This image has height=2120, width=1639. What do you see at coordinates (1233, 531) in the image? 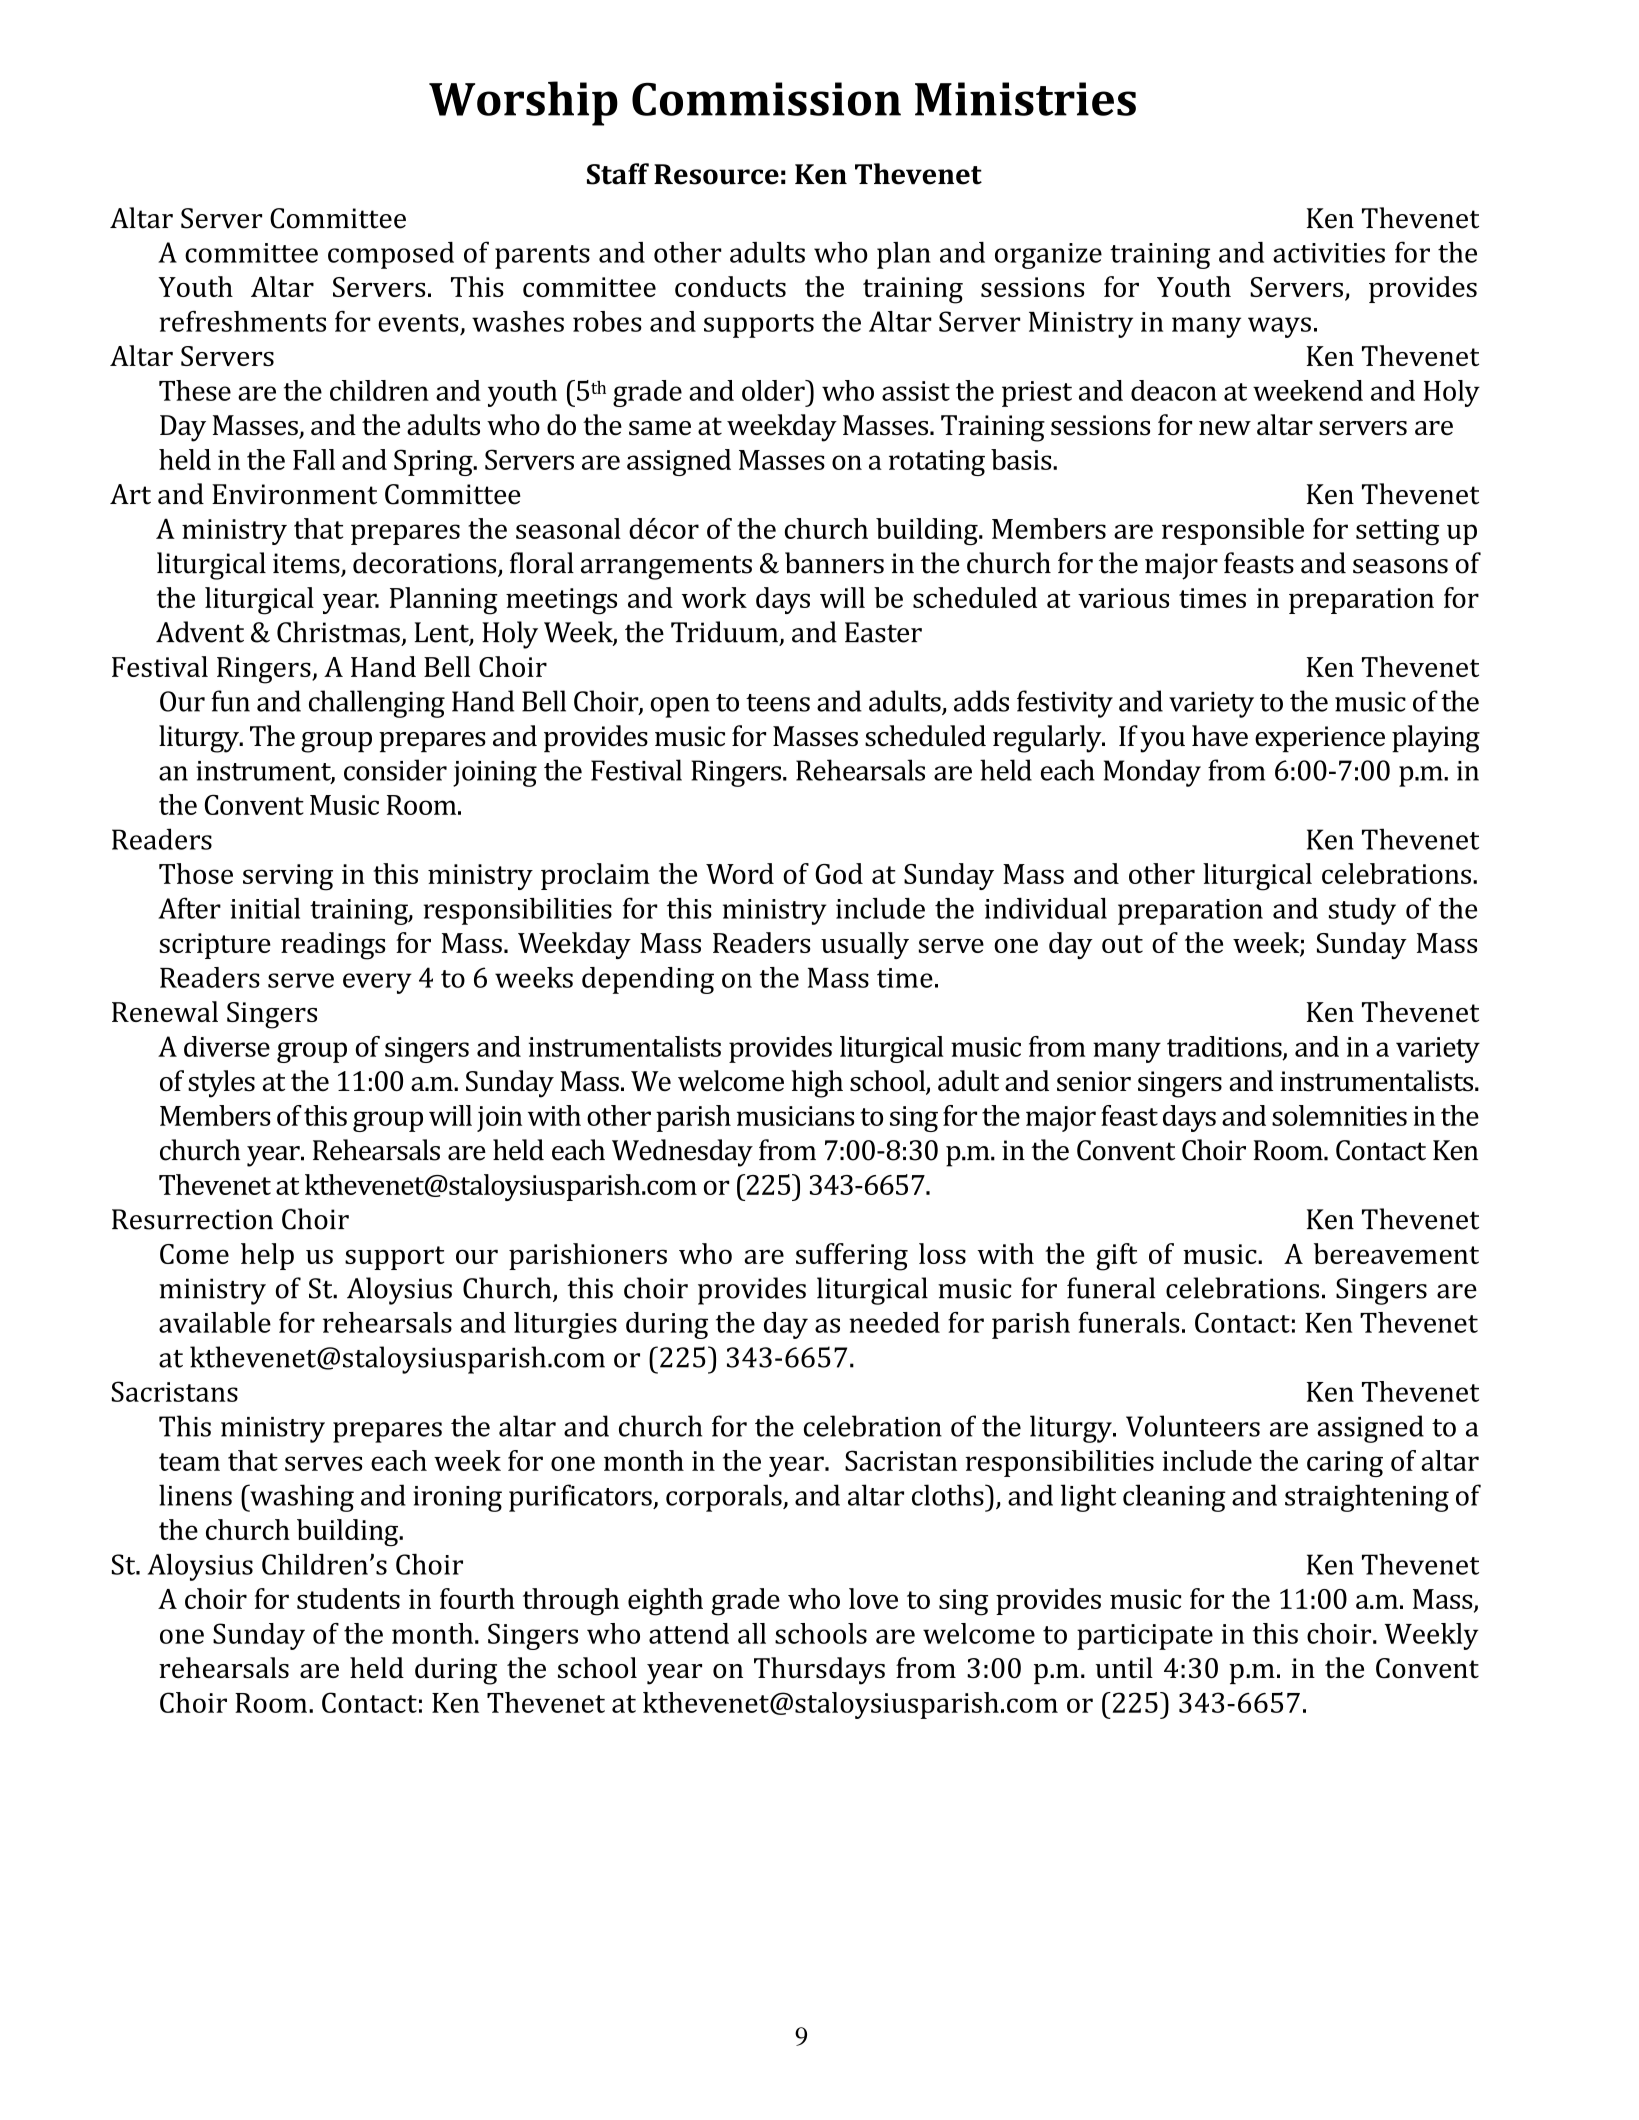
I see `responsible` at bounding box center [1233, 531].
